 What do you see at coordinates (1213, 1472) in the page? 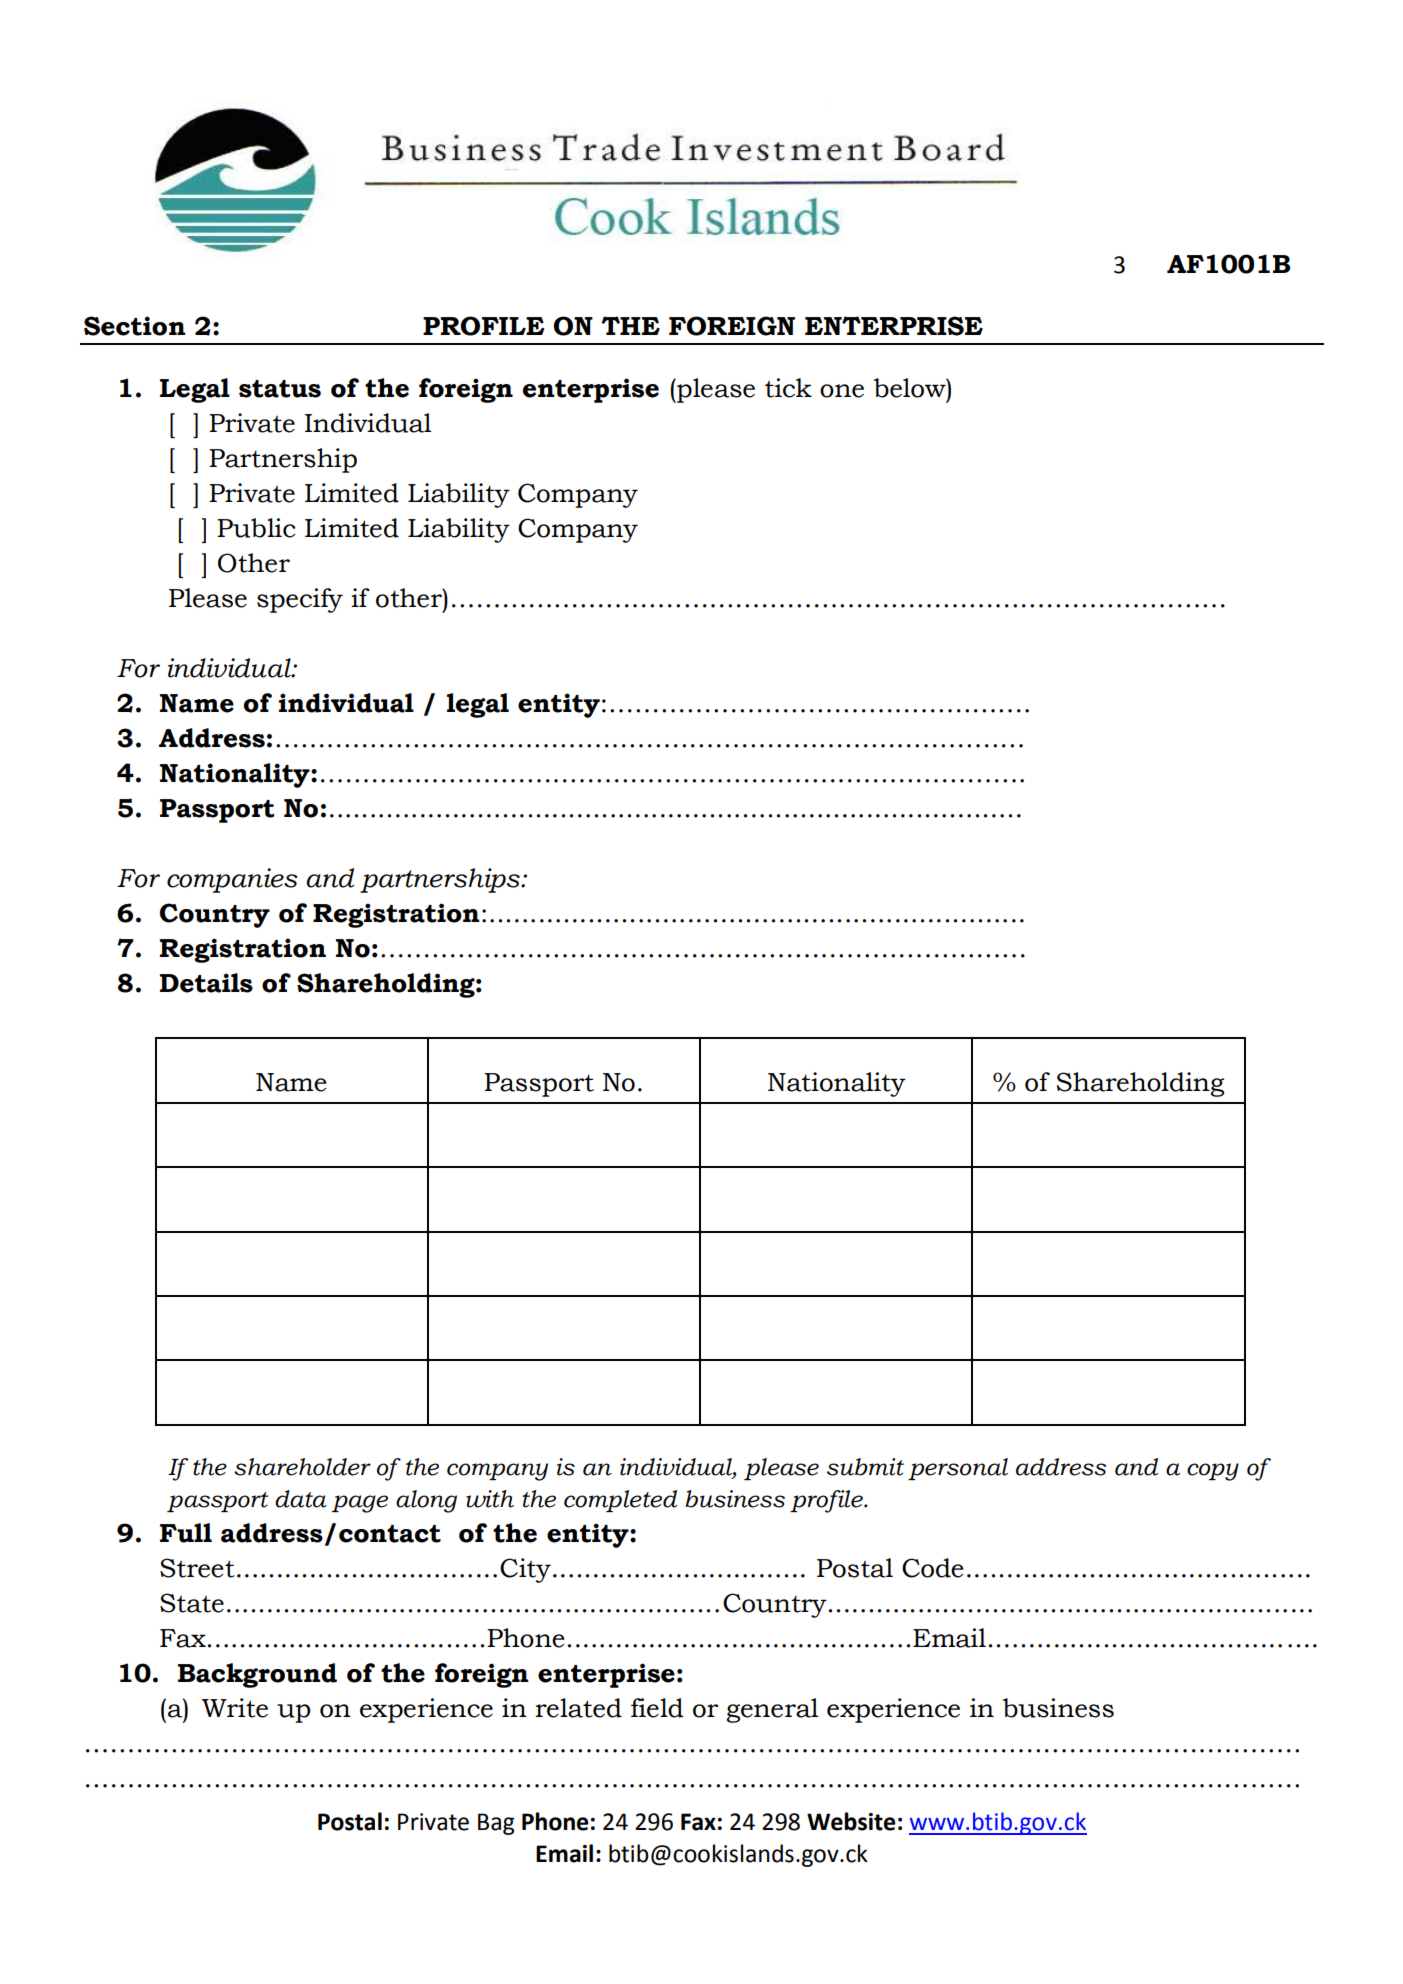
I see `copy` at bounding box center [1213, 1472].
